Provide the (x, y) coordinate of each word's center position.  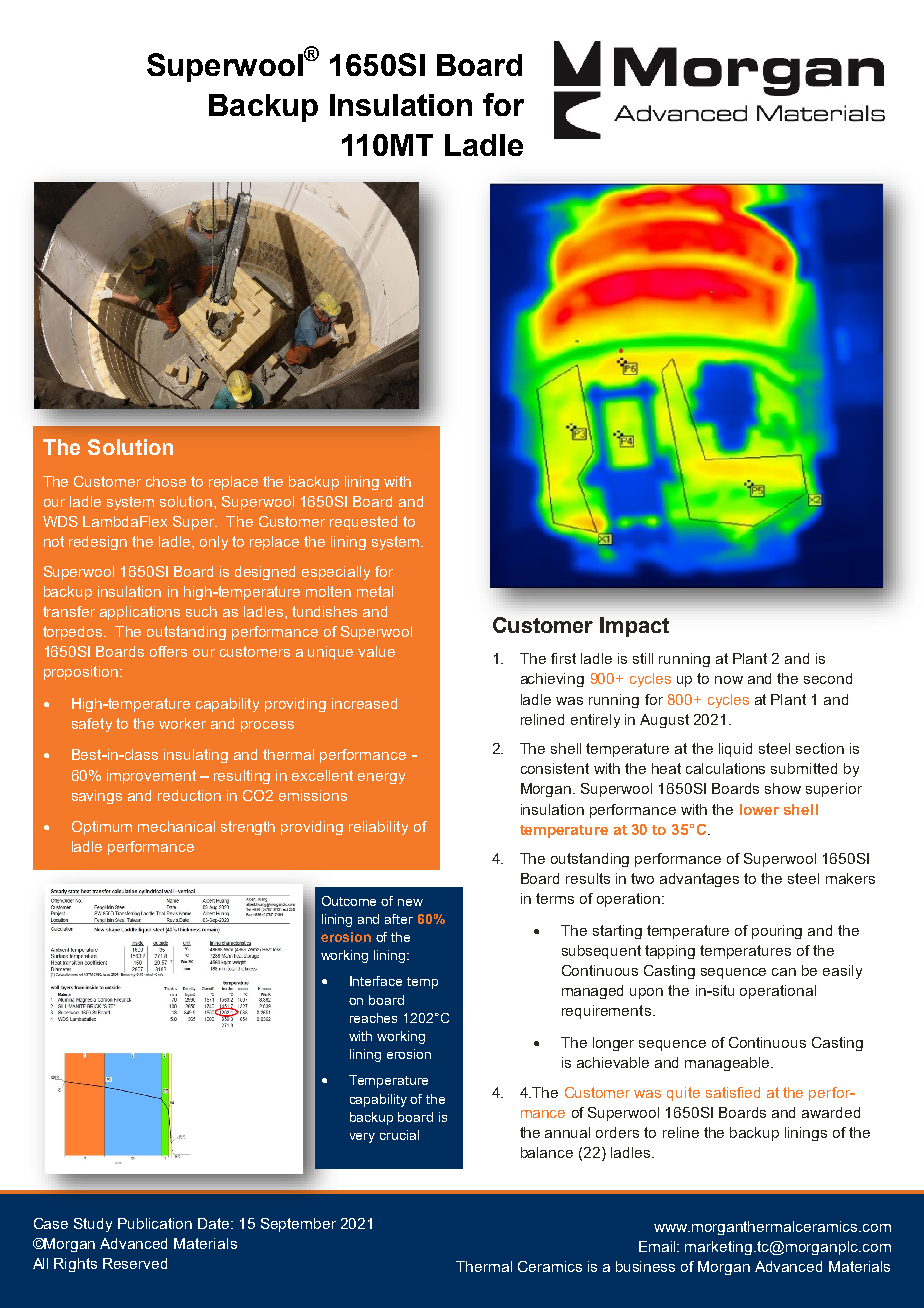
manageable (728, 1064)
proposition (81, 673)
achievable (613, 1062)
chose (166, 481)
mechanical (176, 826)
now (729, 680)
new (410, 902)
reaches (373, 1018)
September (298, 1225)
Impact (634, 627)
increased (364, 703)
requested (363, 523)
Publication (155, 1223)
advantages (699, 880)
